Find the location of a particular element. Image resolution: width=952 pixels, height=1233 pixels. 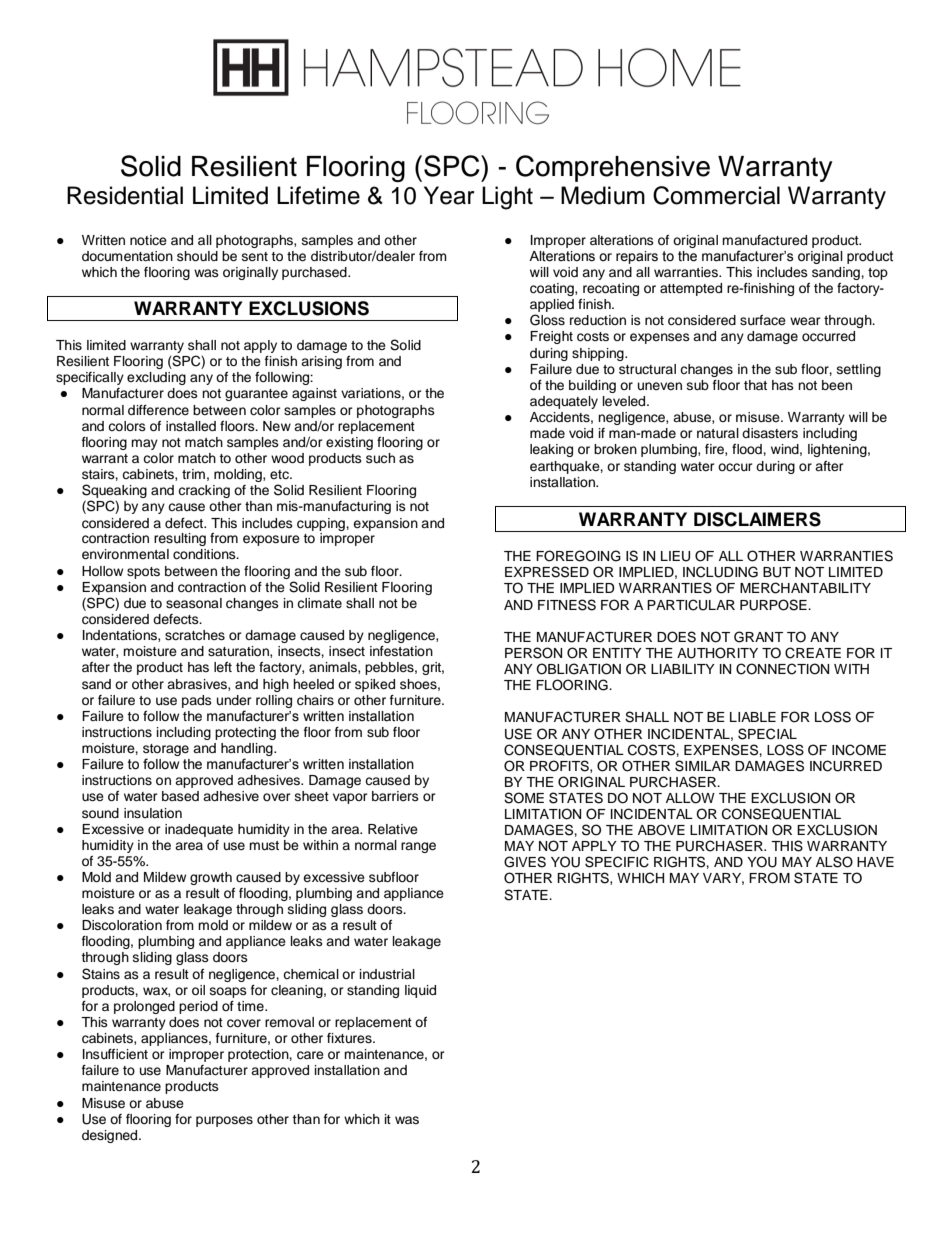

Year is located at coordinates (449, 195).
